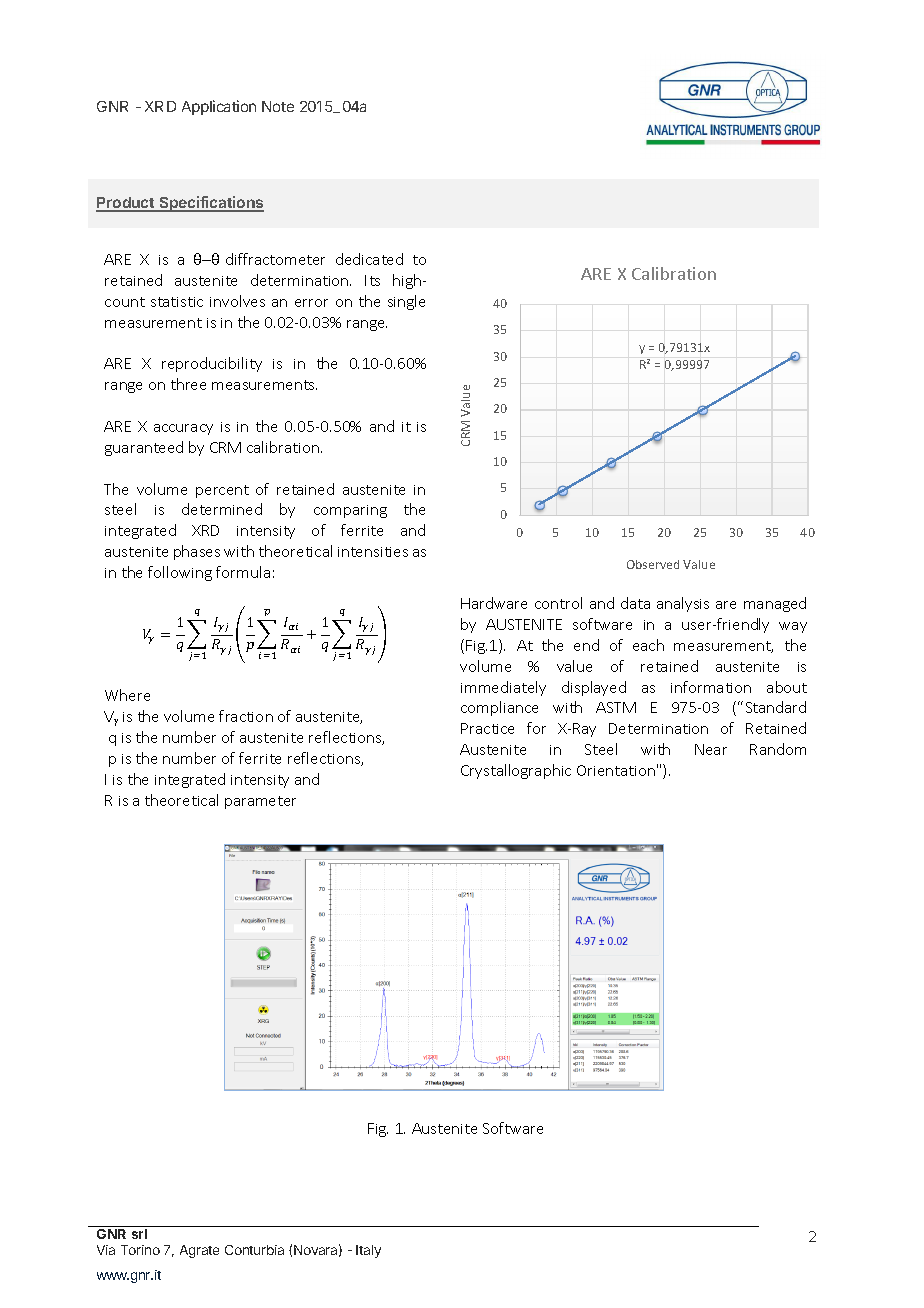 The width and height of the image is (924, 1308). I want to click on immediately, so click(503, 688).
